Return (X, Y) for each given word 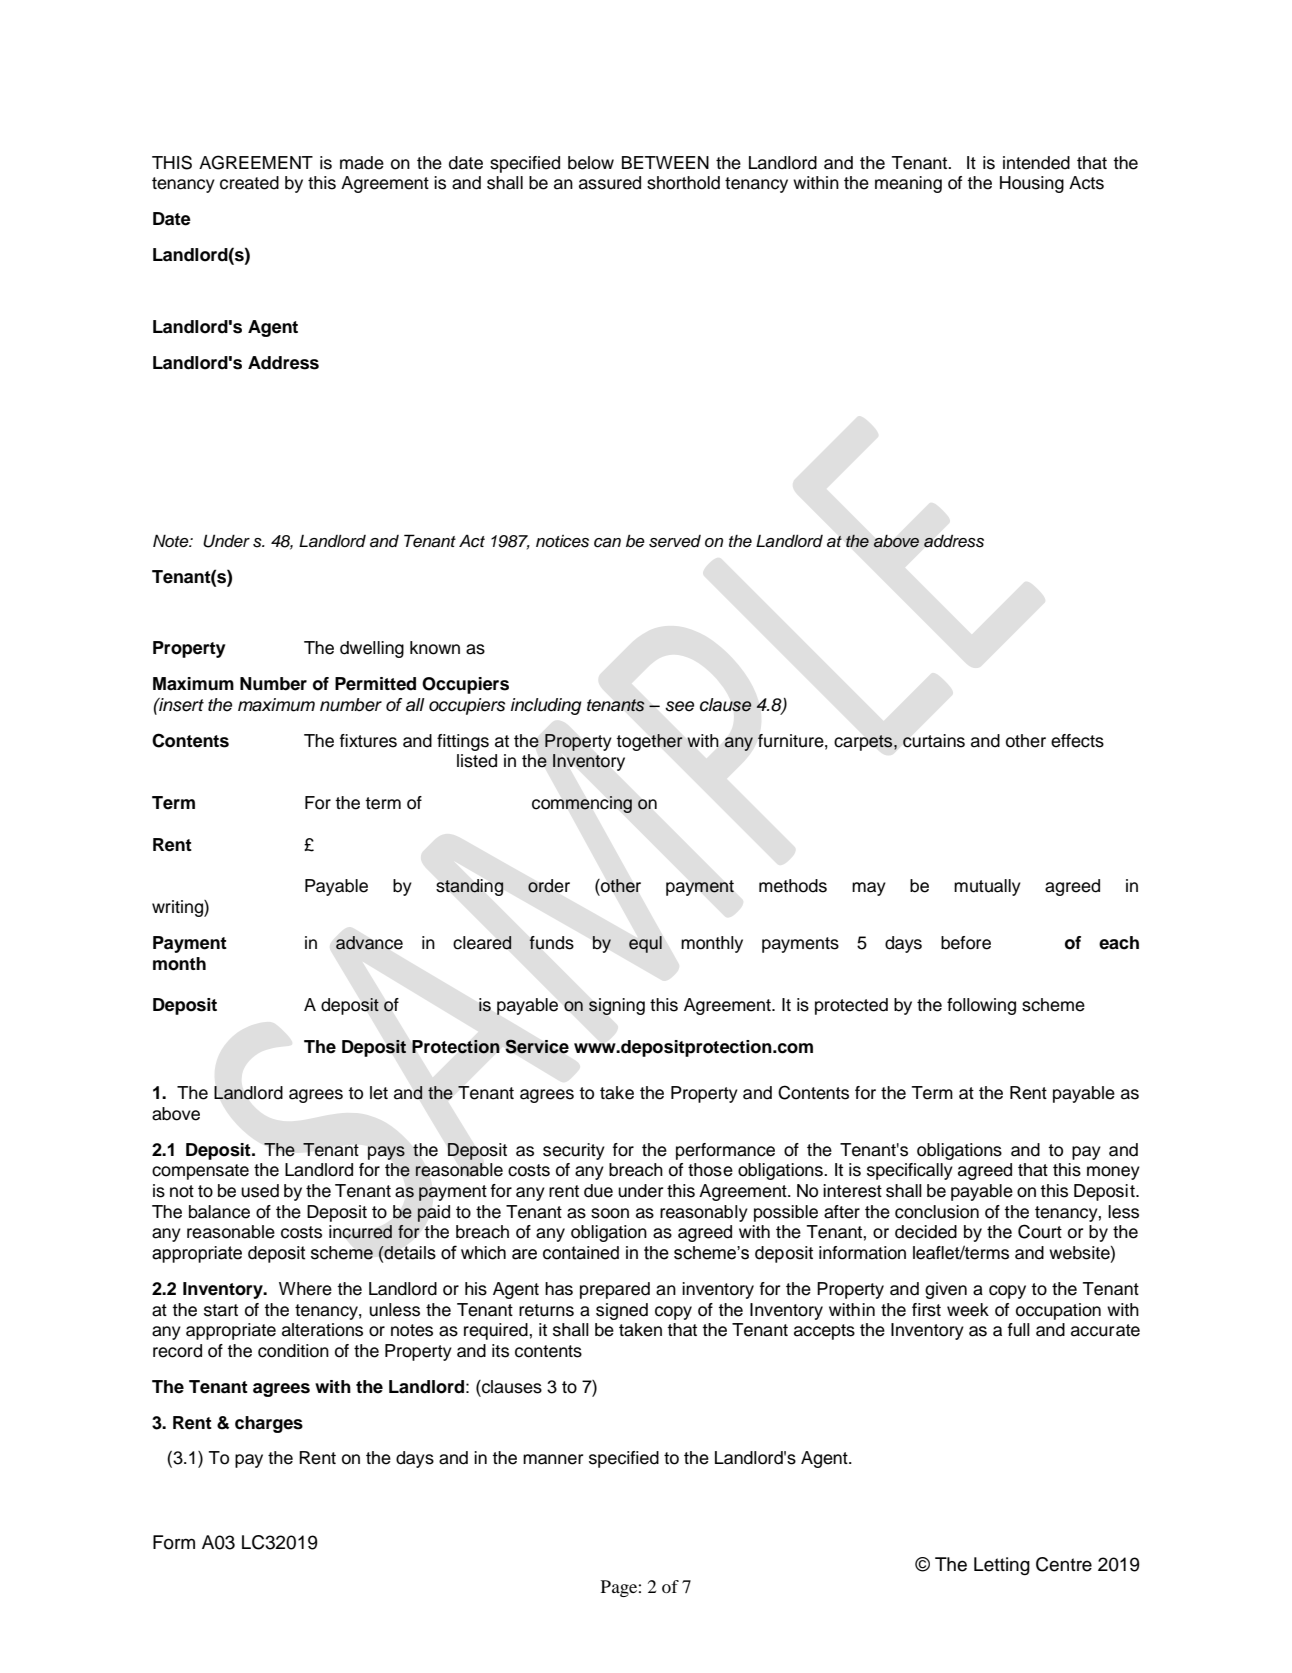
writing (178, 908)
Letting (1002, 1566)
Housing (1032, 184)
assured (610, 183)
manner (553, 1459)
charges (269, 1424)
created (249, 183)
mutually (987, 887)
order (549, 886)
